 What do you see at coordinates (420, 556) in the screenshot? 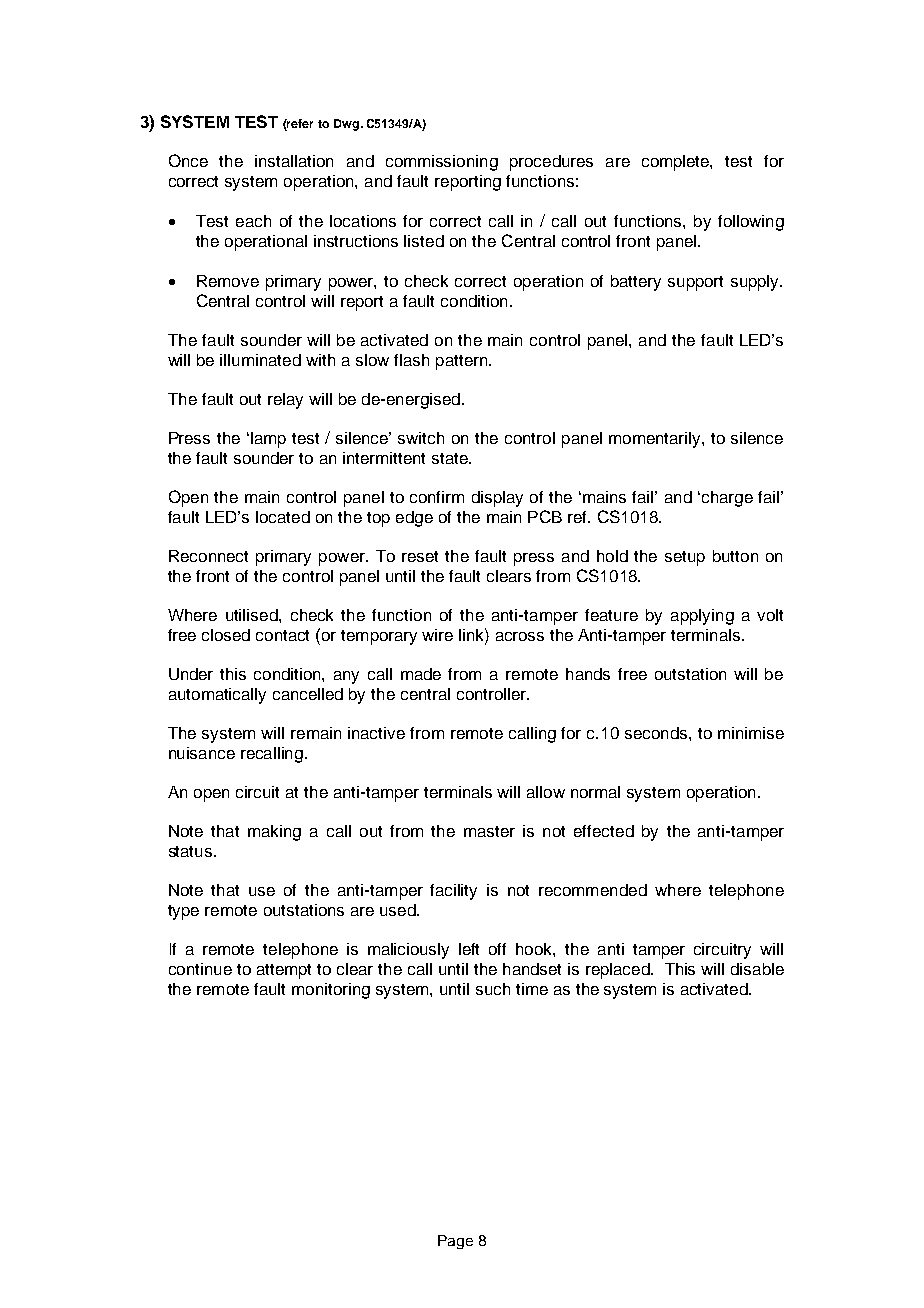
I see `reset` at bounding box center [420, 556].
